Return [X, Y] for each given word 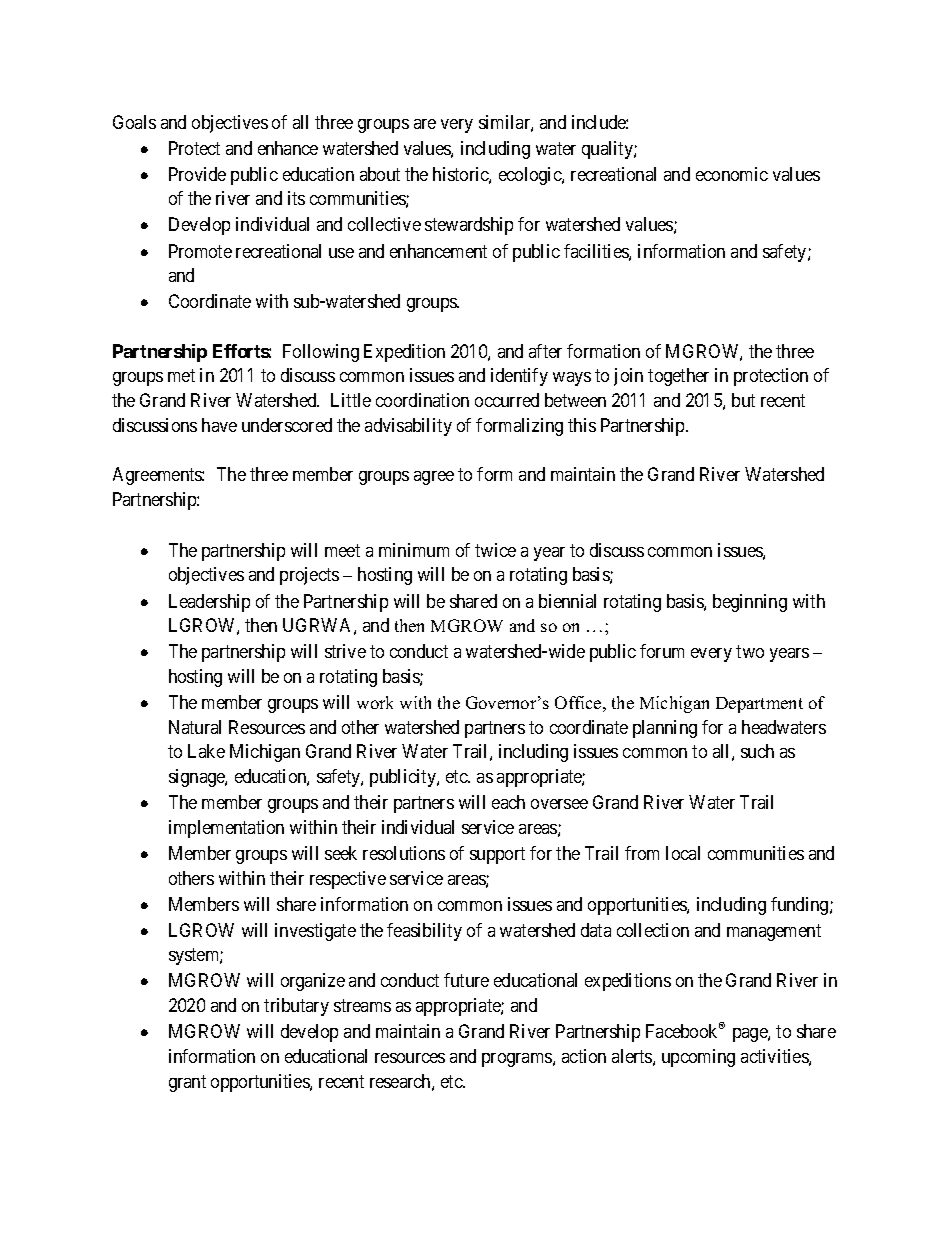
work [375, 702]
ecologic [531, 176]
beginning [750, 603]
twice [495, 550]
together [678, 377]
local [683, 853]
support [497, 855]
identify [519, 377]
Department [759, 705]
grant [187, 1083]
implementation [226, 829]
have [219, 425]
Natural [195, 727]
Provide [197, 174]
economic [732, 174]
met [181, 376]
